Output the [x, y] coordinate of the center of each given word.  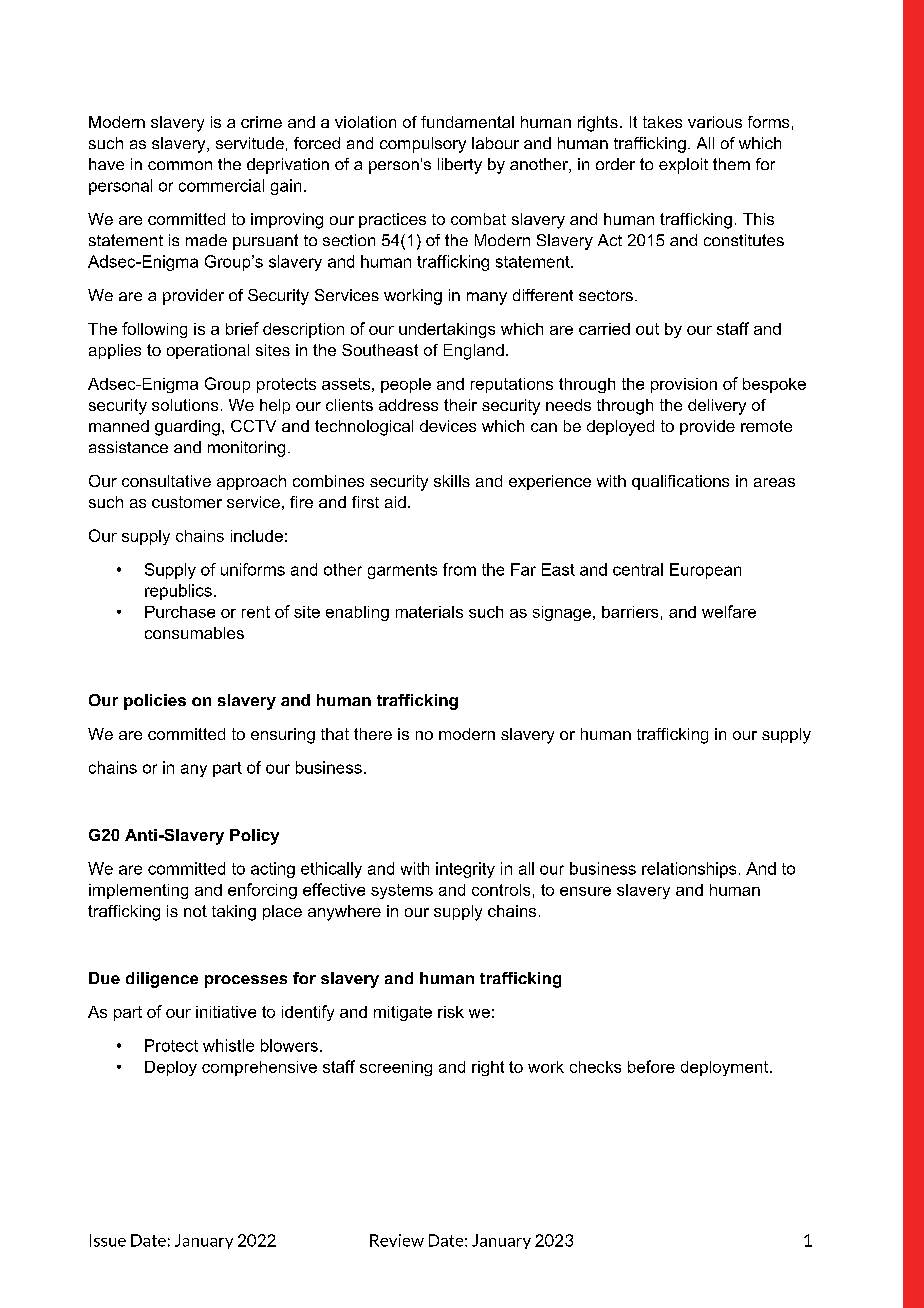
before [651, 1066]
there [373, 734]
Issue [108, 1240]
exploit [683, 166]
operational [208, 351]
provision [684, 385]
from [459, 569]
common [180, 165]
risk [451, 1012]
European [705, 571]
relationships [689, 870]
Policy [254, 837]
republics [178, 592]
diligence [162, 980]
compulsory [423, 145]
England [474, 352]
